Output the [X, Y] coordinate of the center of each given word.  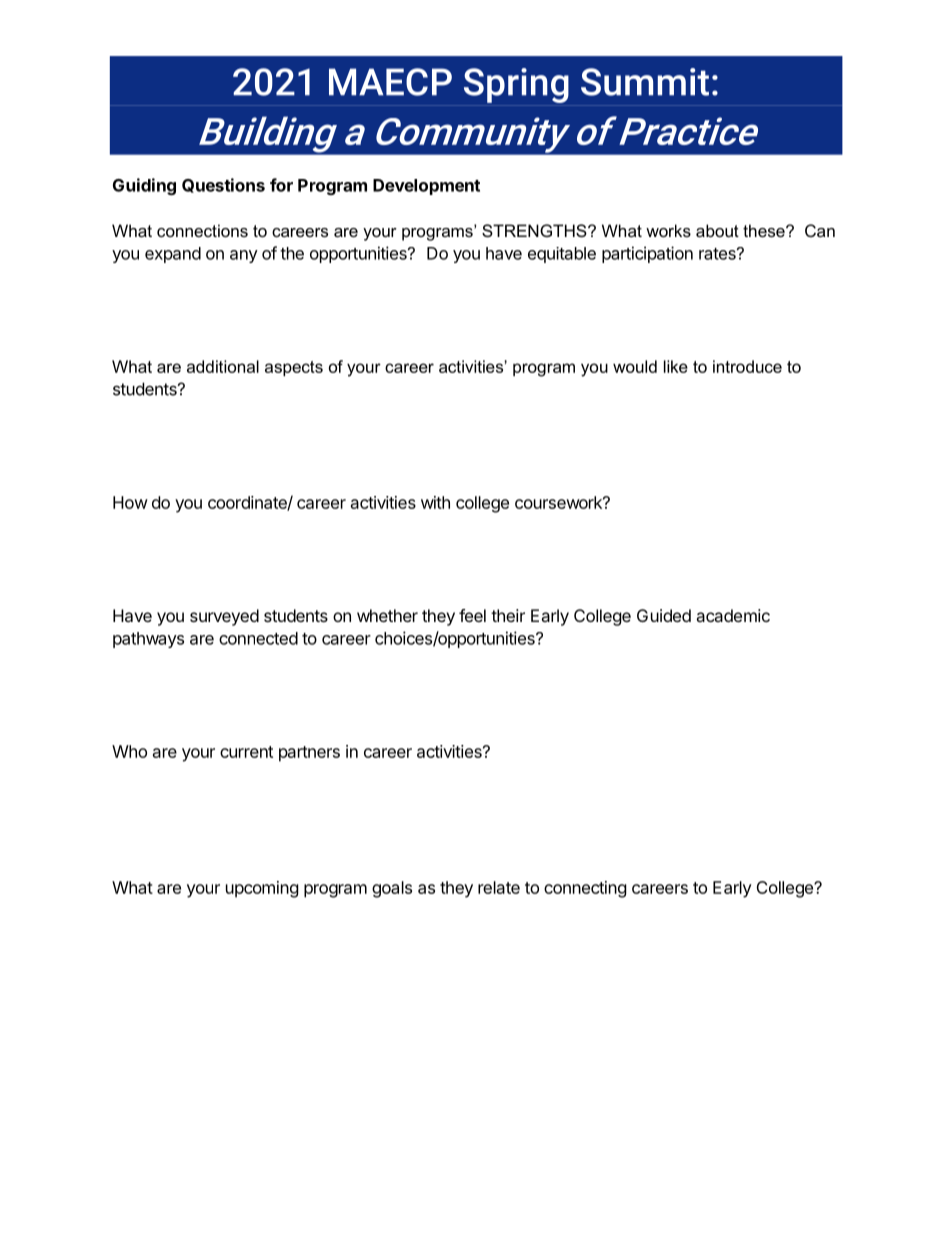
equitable [562, 255]
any [244, 256]
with [435, 502]
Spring [516, 85]
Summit [645, 82]
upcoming [262, 889]
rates [718, 254]
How [130, 502]
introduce [747, 366]
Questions [223, 185]
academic [733, 615]
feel [472, 615]
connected [258, 638]
